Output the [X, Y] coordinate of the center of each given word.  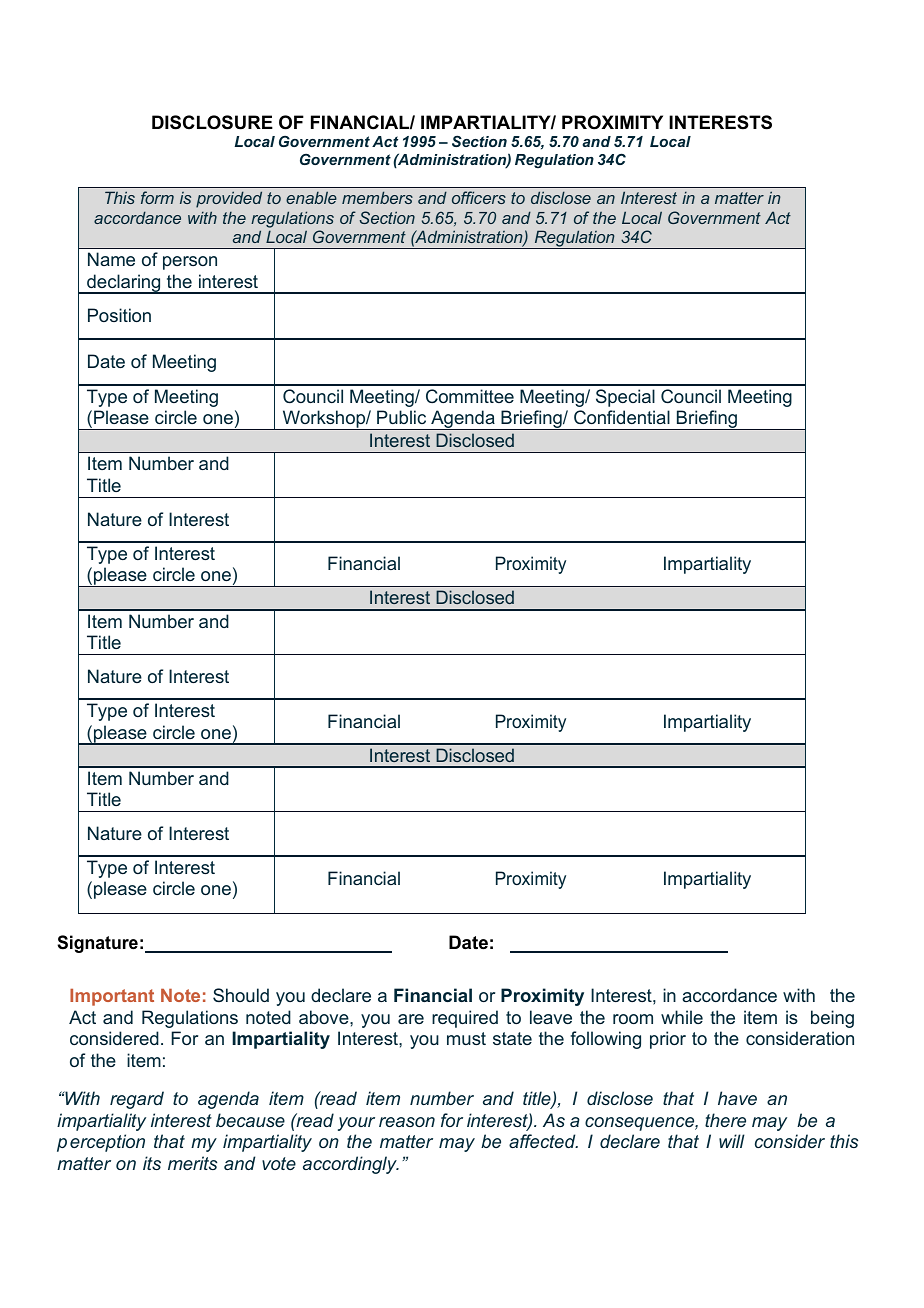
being [832, 1019]
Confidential [622, 417]
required [465, 1019]
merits [192, 1163]
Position [119, 315]
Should [241, 995]
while [682, 1017]
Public [401, 417]
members [377, 197]
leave [551, 1017]
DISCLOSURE [212, 122]
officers [479, 197]
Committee [470, 396]
